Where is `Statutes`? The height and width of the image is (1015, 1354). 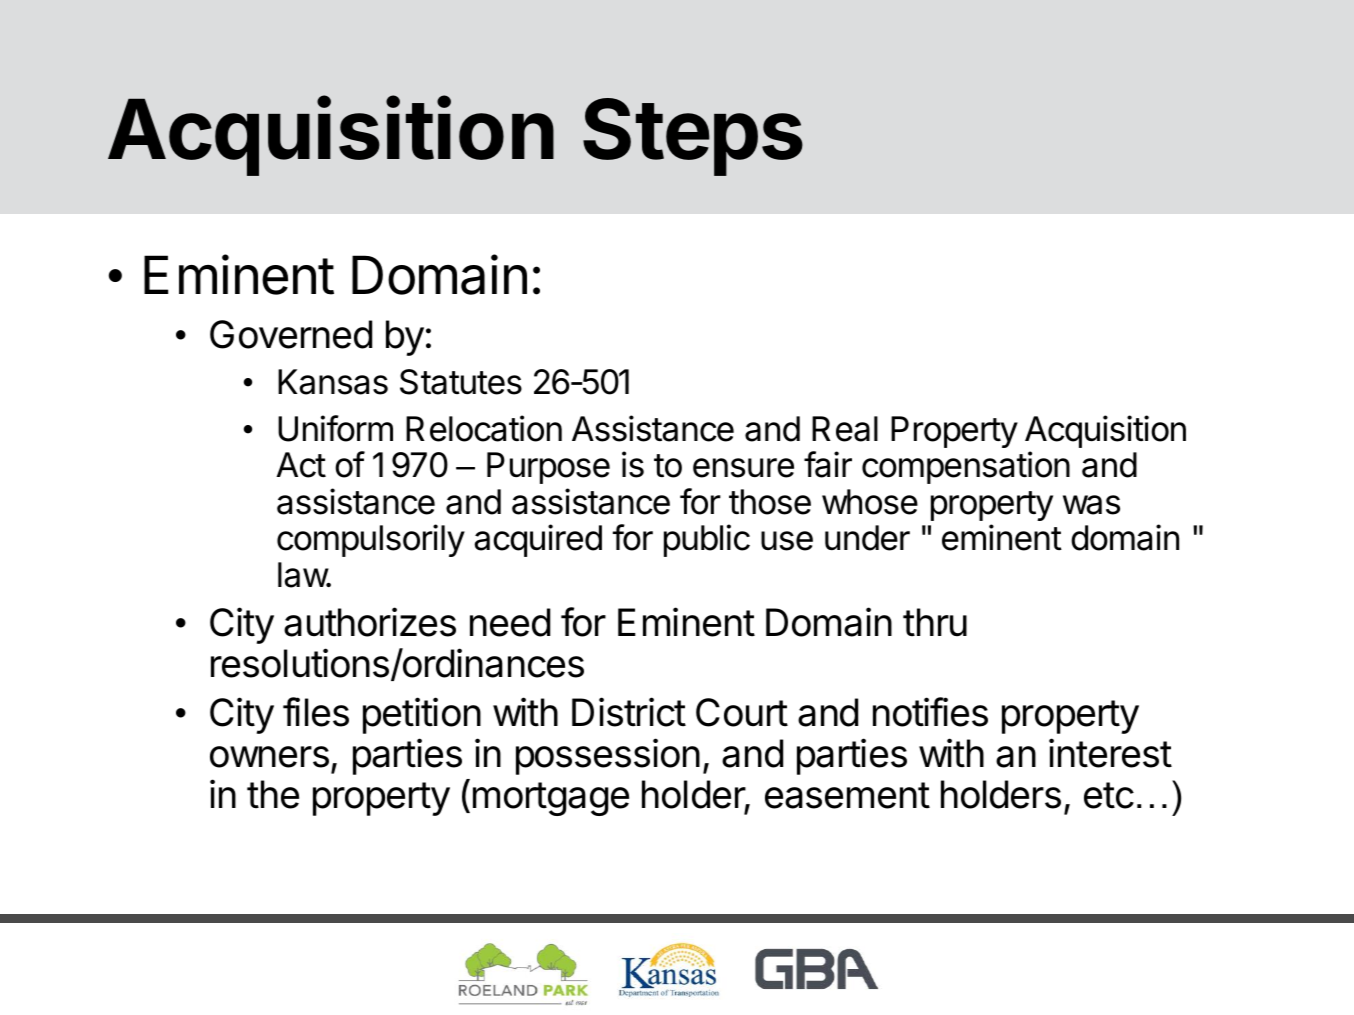
Statutes is located at coordinates (461, 382).
